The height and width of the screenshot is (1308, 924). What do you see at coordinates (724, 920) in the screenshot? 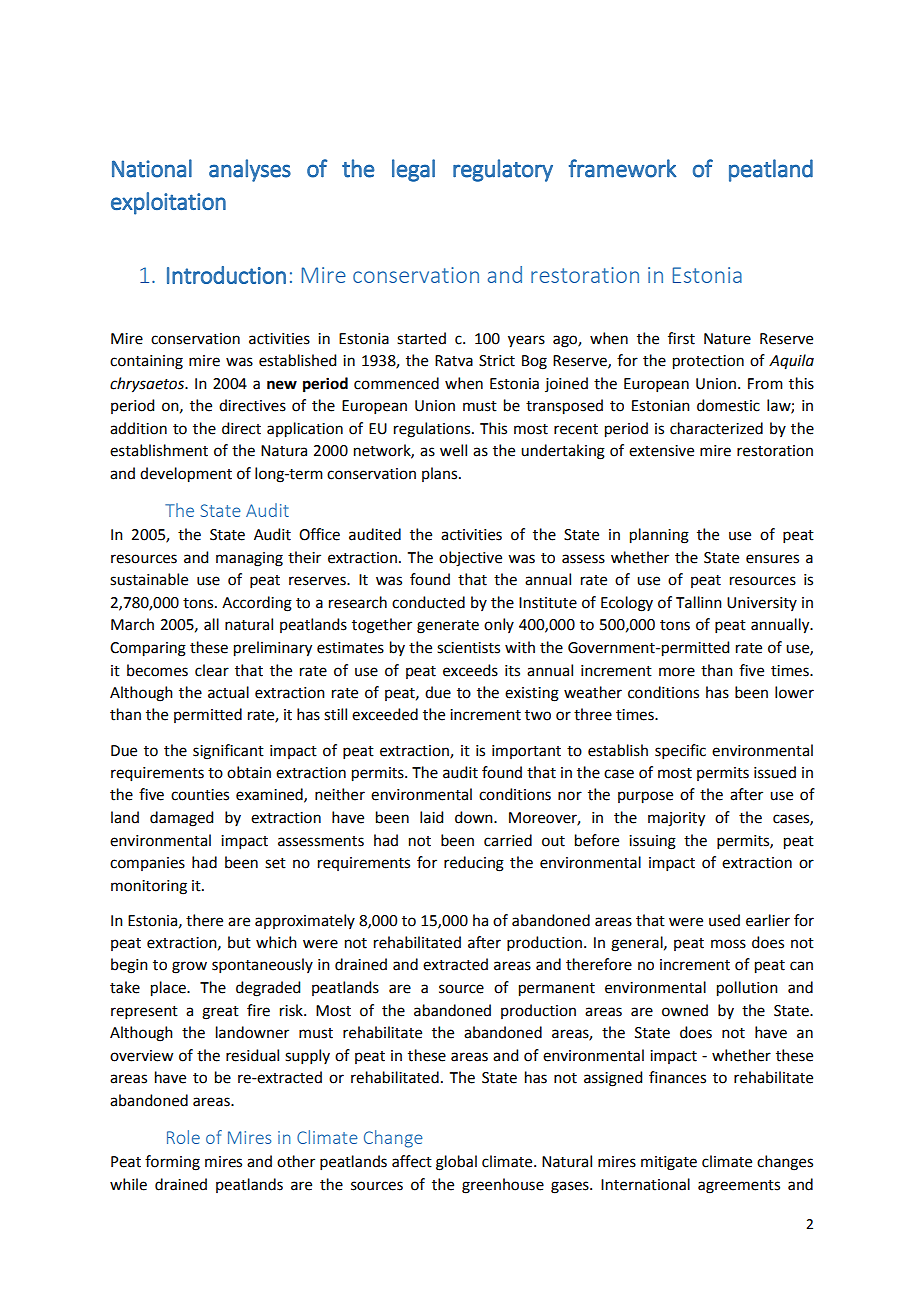
I see `used` at bounding box center [724, 920].
